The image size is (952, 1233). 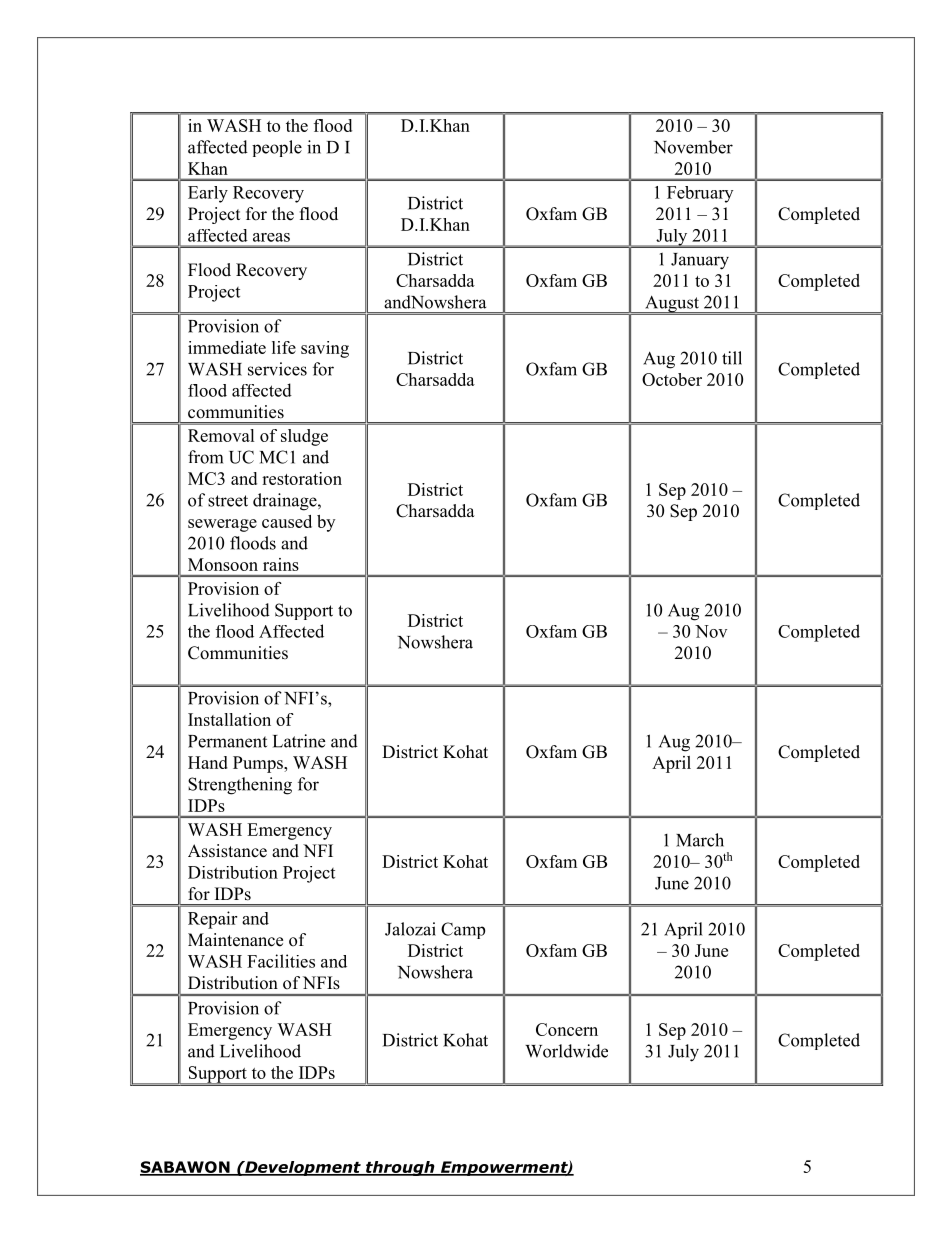 What do you see at coordinates (463, 930) in the image?
I see `Camp` at bounding box center [463, 930].
